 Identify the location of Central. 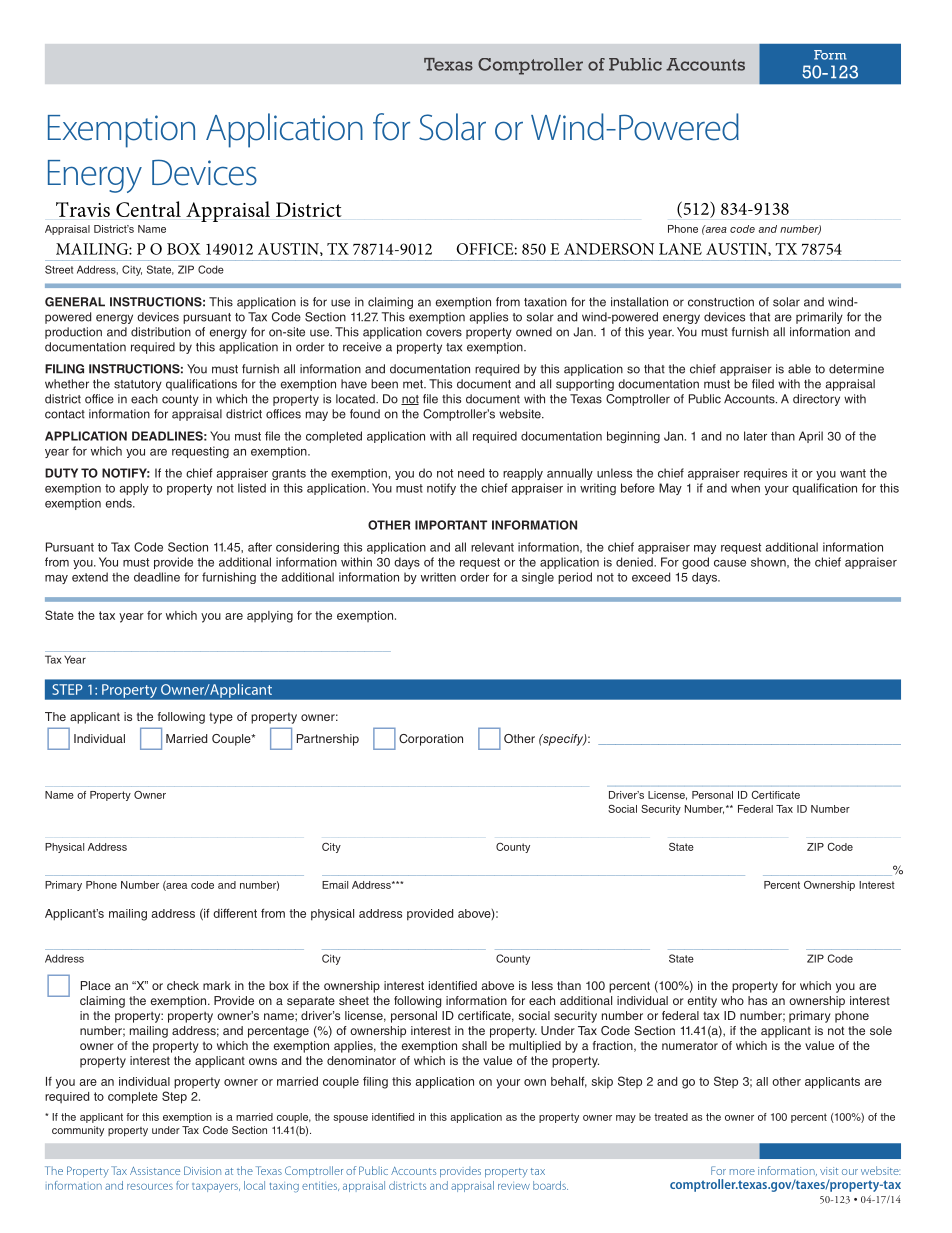
(148, 209).
